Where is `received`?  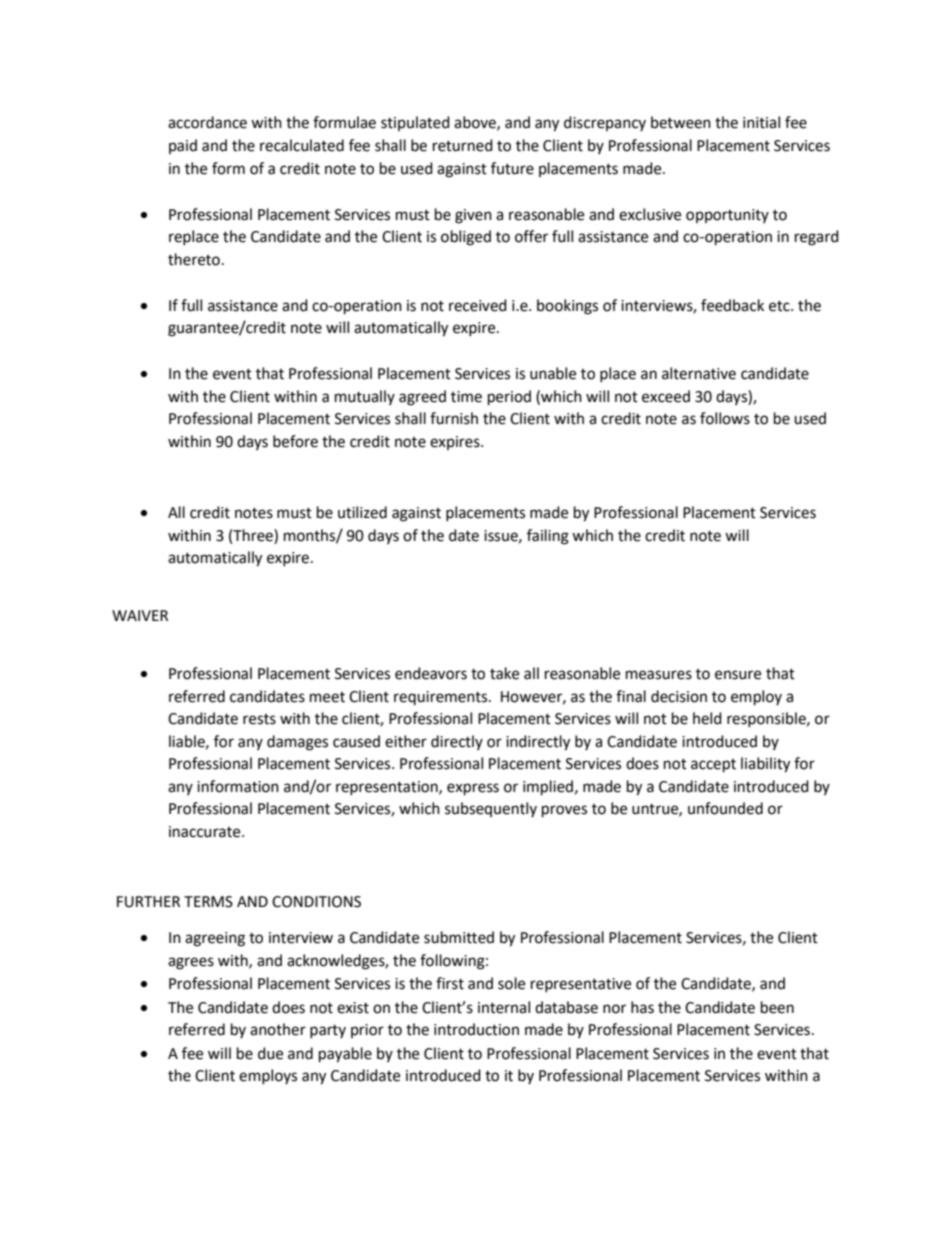
received is located at coordinates (478, 305).
